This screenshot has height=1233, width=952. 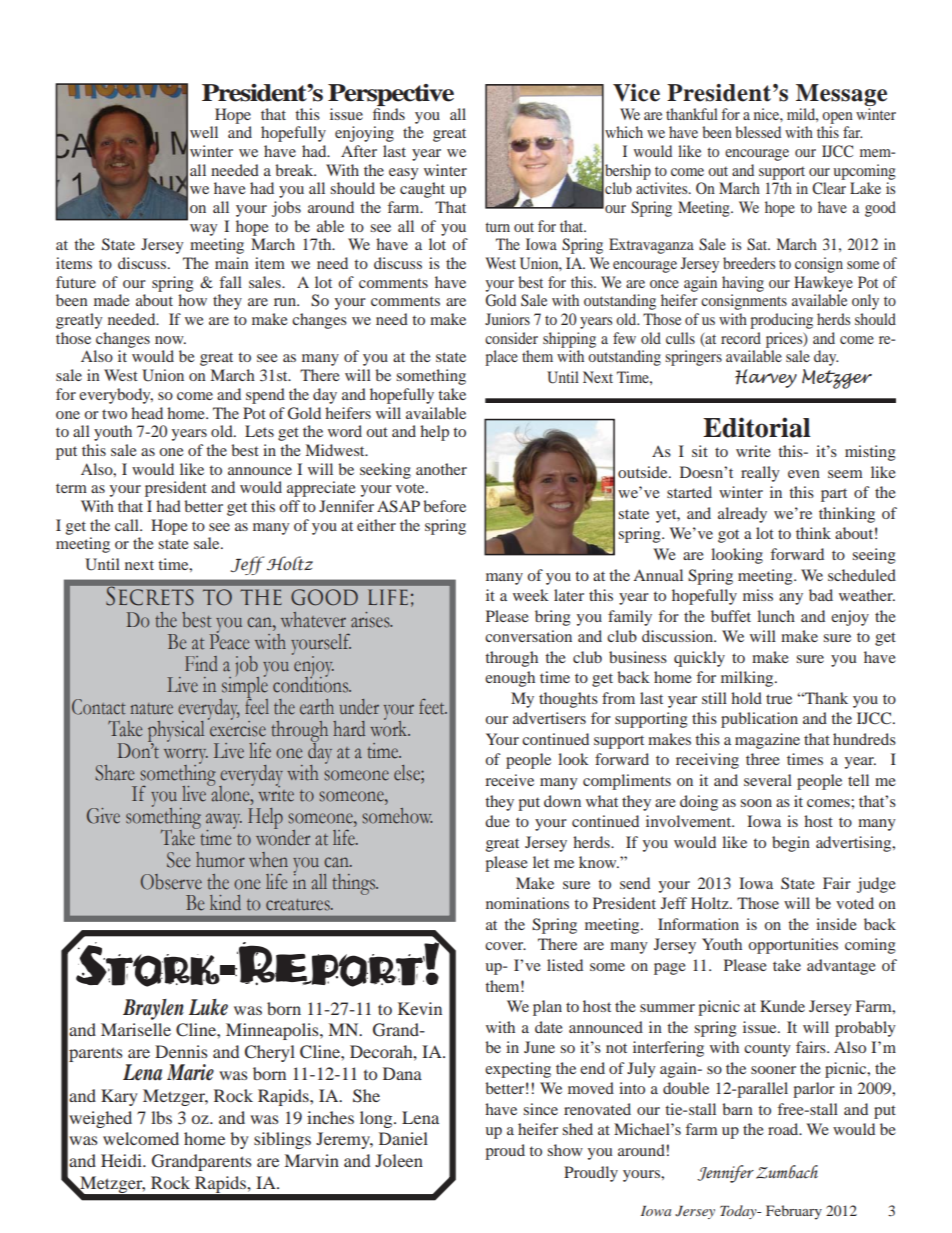 What do you see at coordinates (403, 1138) in the screenshot?
I see `Daniel` at bounding box center [403, 1138].
